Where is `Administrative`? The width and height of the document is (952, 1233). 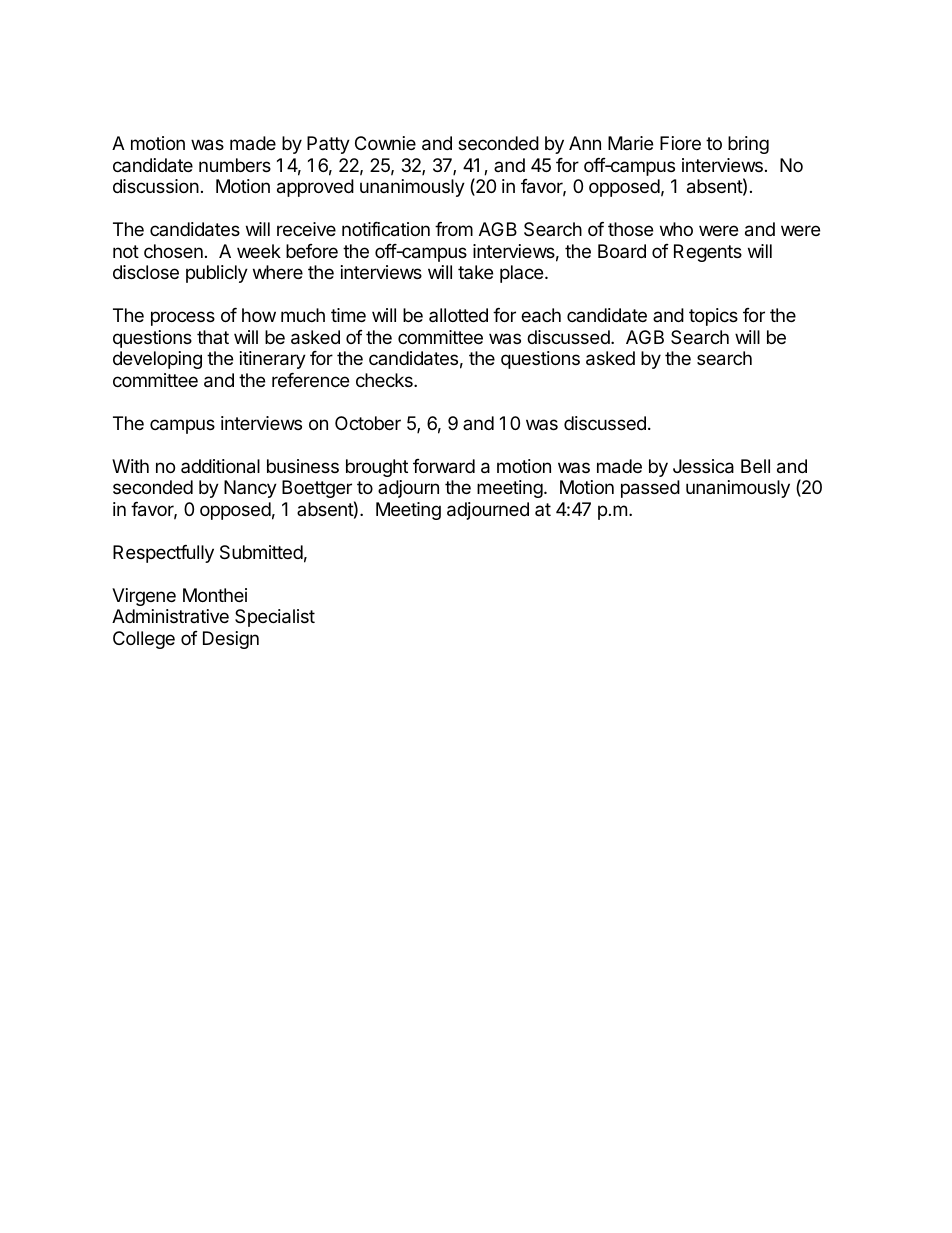 Administrative is located at coordinates (170, 616).
